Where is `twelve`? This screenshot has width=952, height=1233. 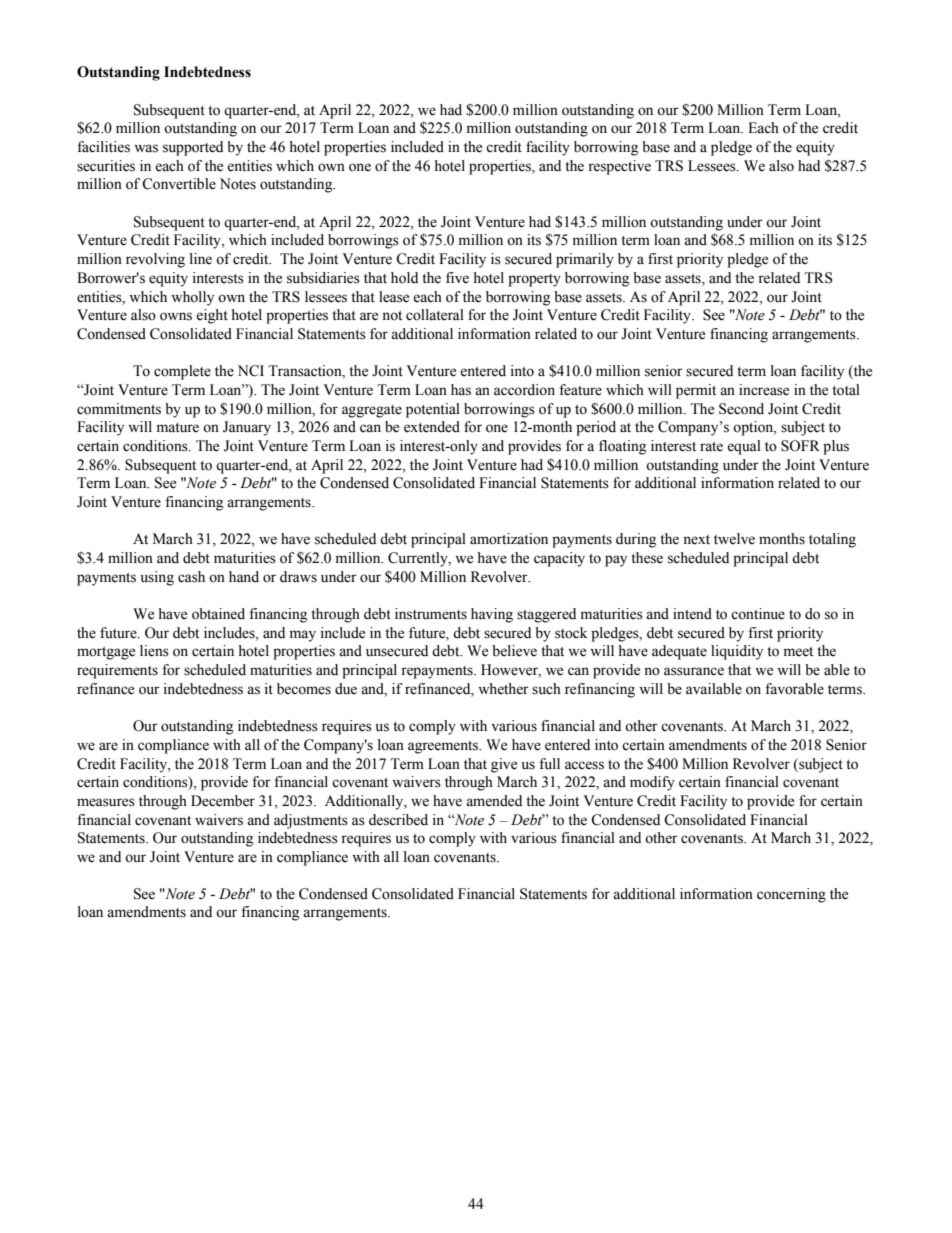 twelve is located at coordinates (734, 539).
